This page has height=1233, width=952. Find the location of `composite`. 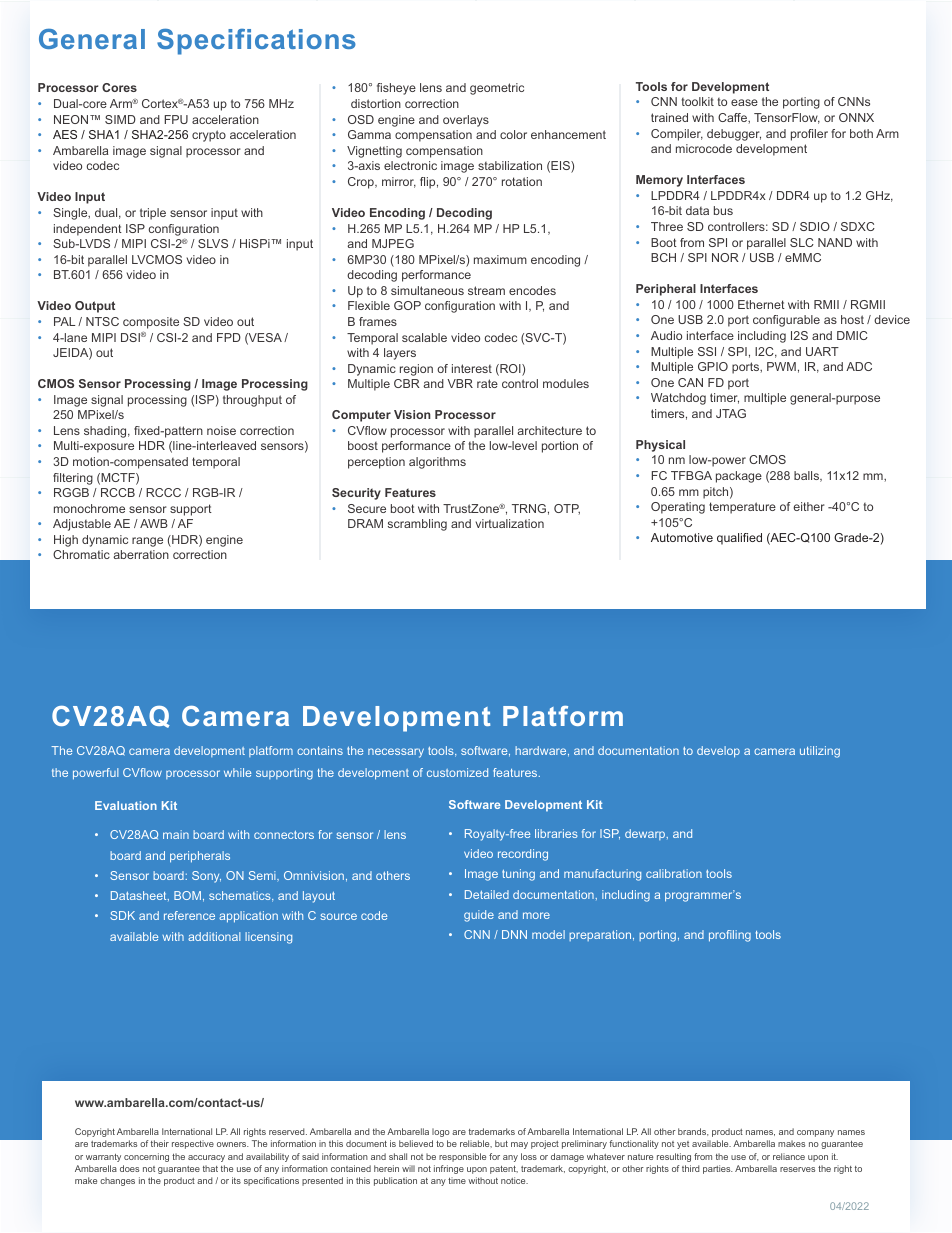

composite is located at coordinates (151, 323).
